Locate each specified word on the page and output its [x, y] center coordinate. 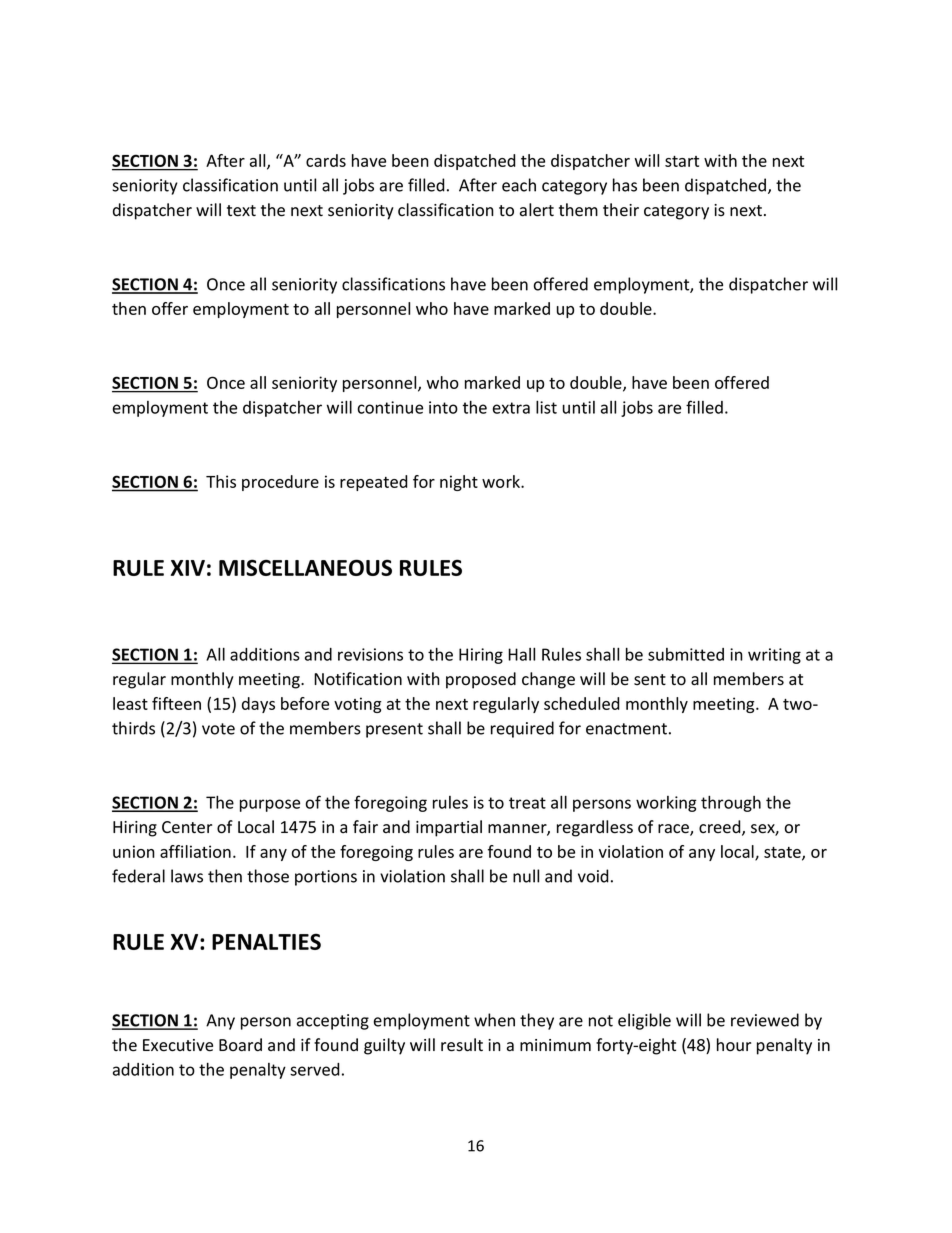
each [519, 185]
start [682, 161]
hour [734, 1045]
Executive [178, 1045]
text [241, 211]
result [462, 1045]
